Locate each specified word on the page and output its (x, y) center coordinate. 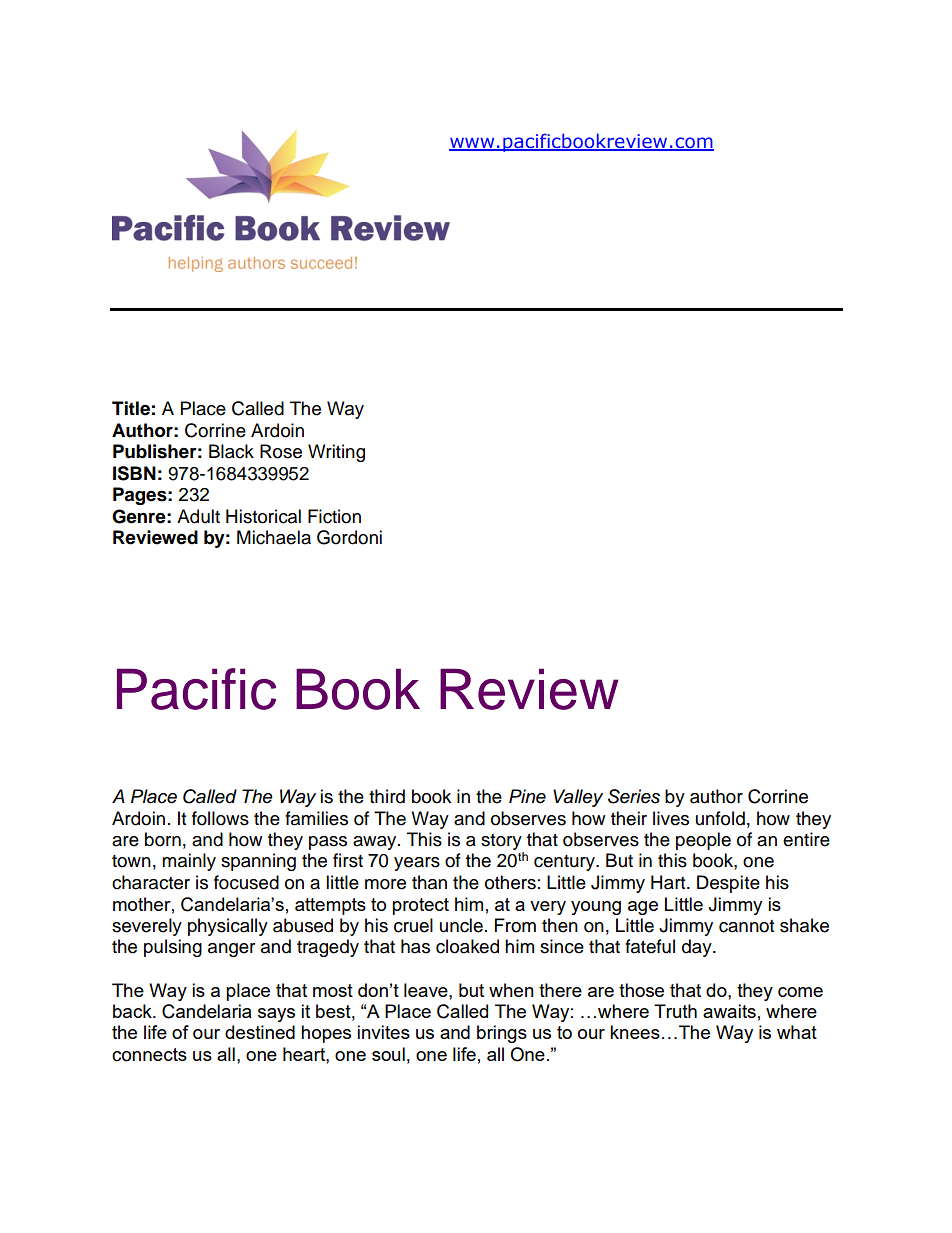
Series (634, 796)
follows (220, 818)
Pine (527, 796)
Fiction (334, 516)
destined (260, 1032)
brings (502, 1034)
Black (231, 451)
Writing (336, 453)
